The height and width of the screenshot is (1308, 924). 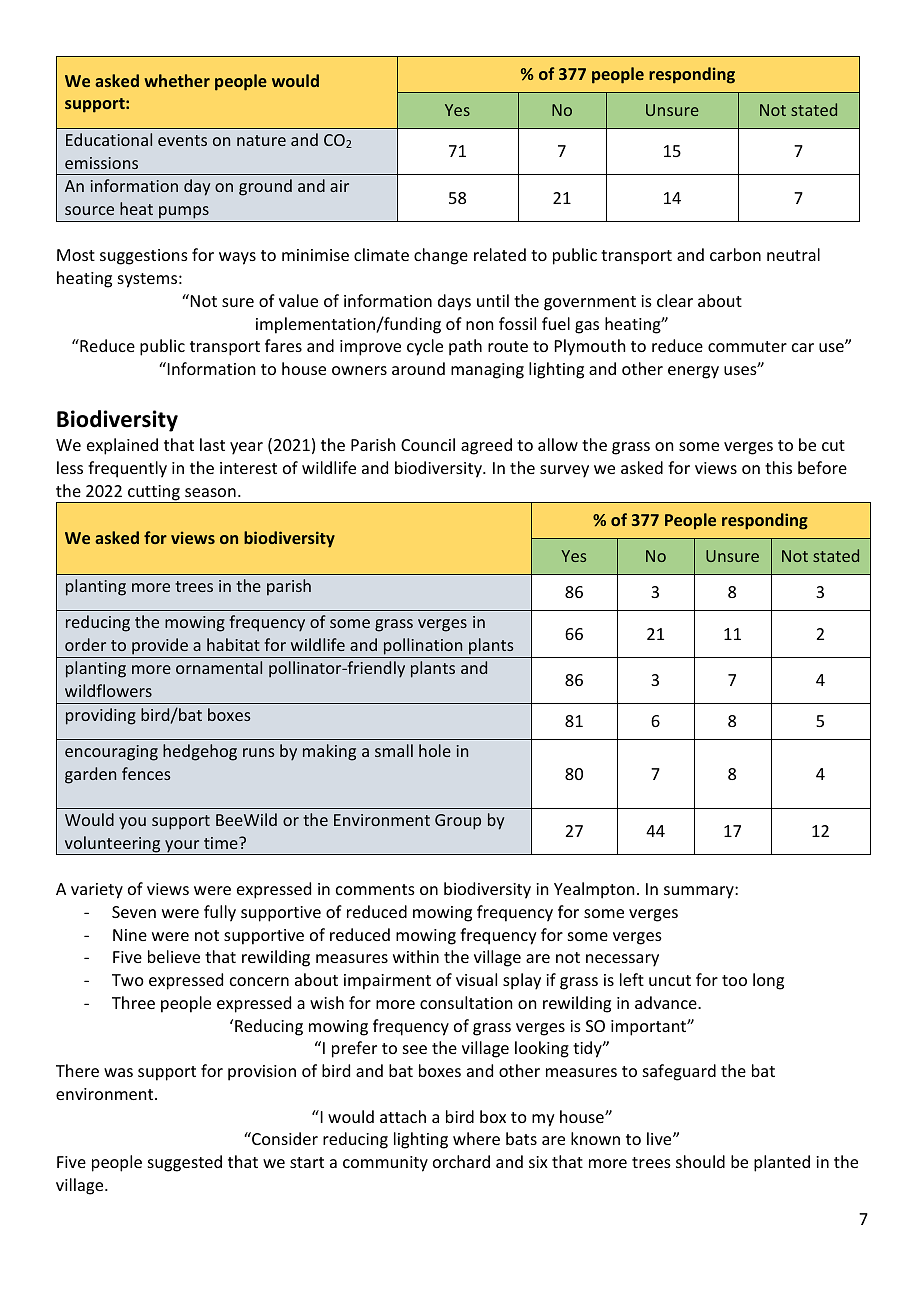 I want to click on where, so click(x=476, y=1138).
